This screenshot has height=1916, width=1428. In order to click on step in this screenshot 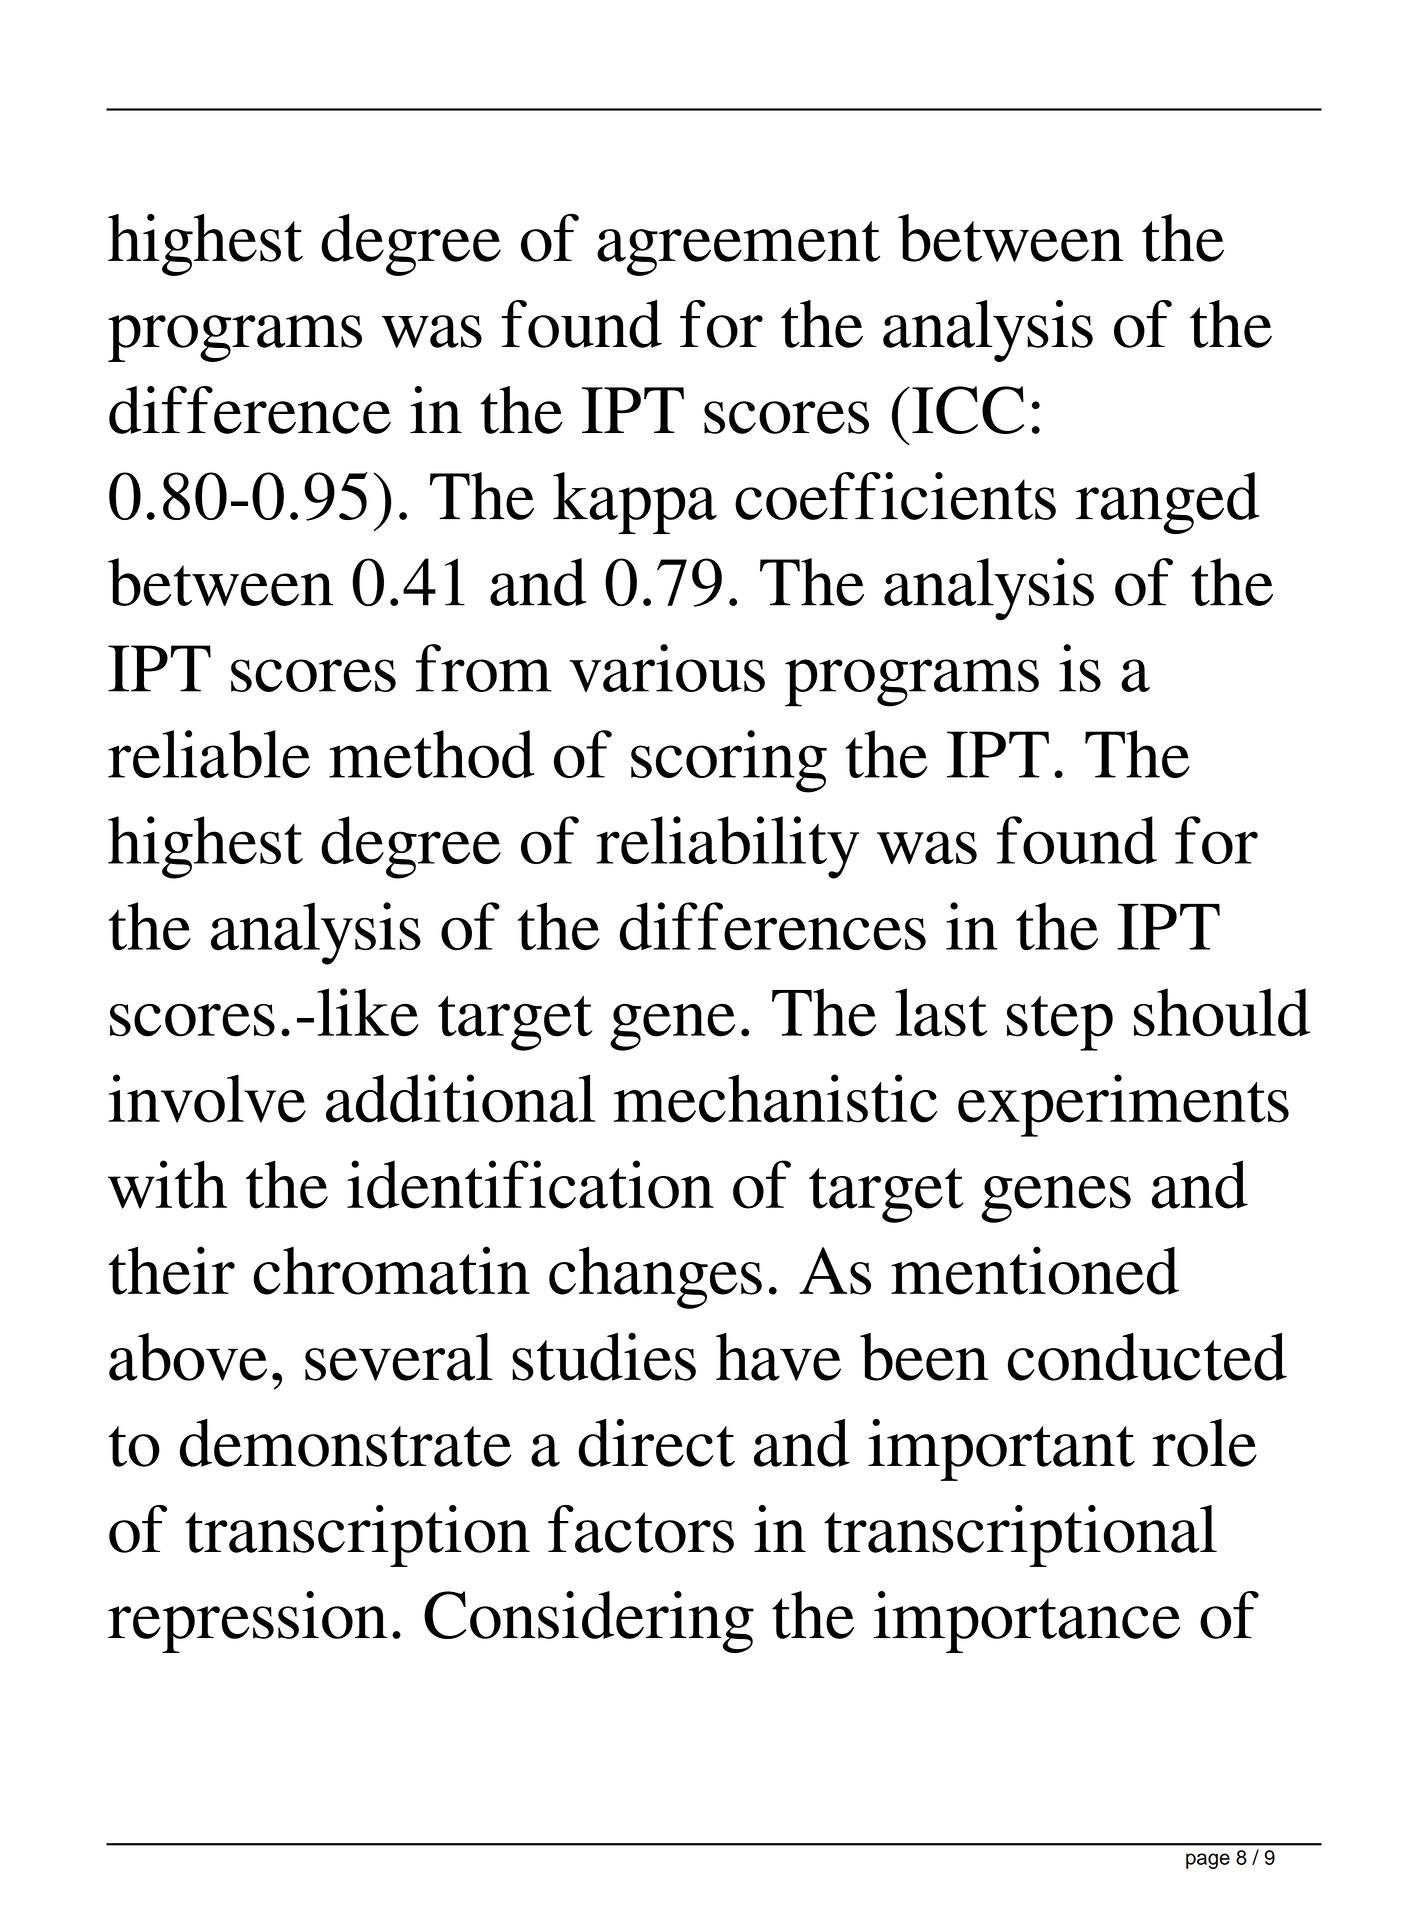, I will do `click(1060, 1023)`.
